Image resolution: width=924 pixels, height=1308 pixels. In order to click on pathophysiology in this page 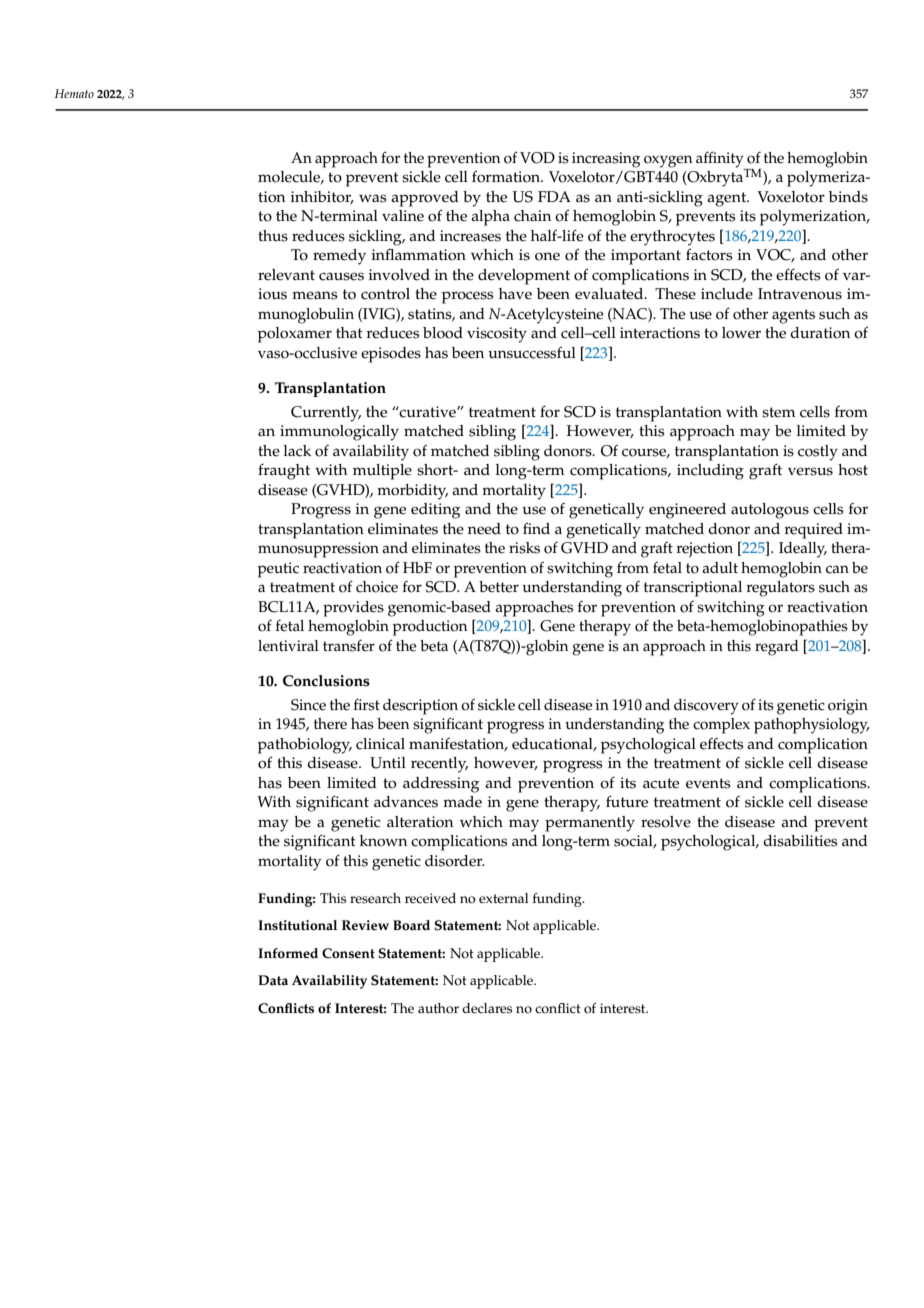, I will do `click(812, 726)`.
